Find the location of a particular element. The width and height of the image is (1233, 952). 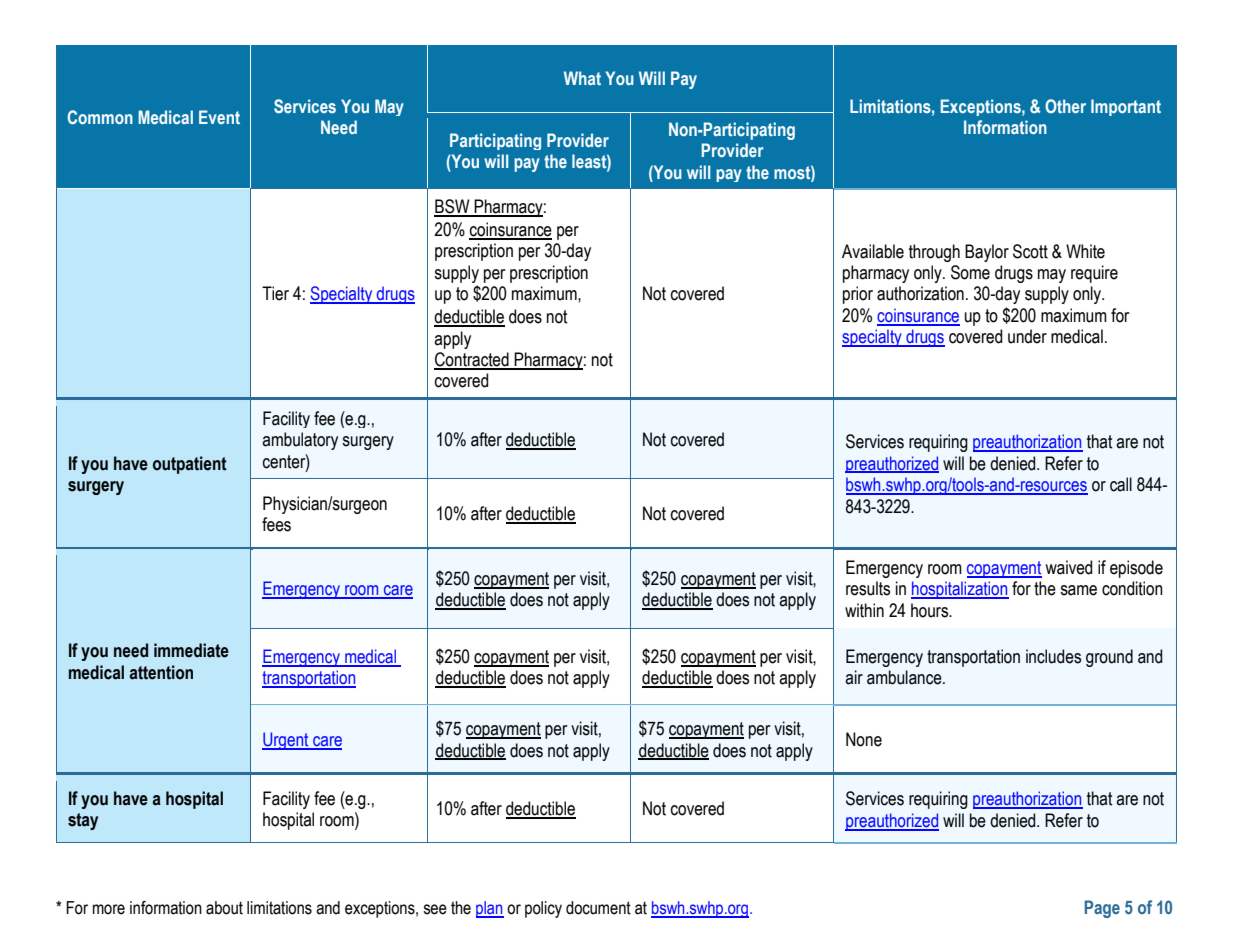

ambulatory is located at coordinates (300, 441).
